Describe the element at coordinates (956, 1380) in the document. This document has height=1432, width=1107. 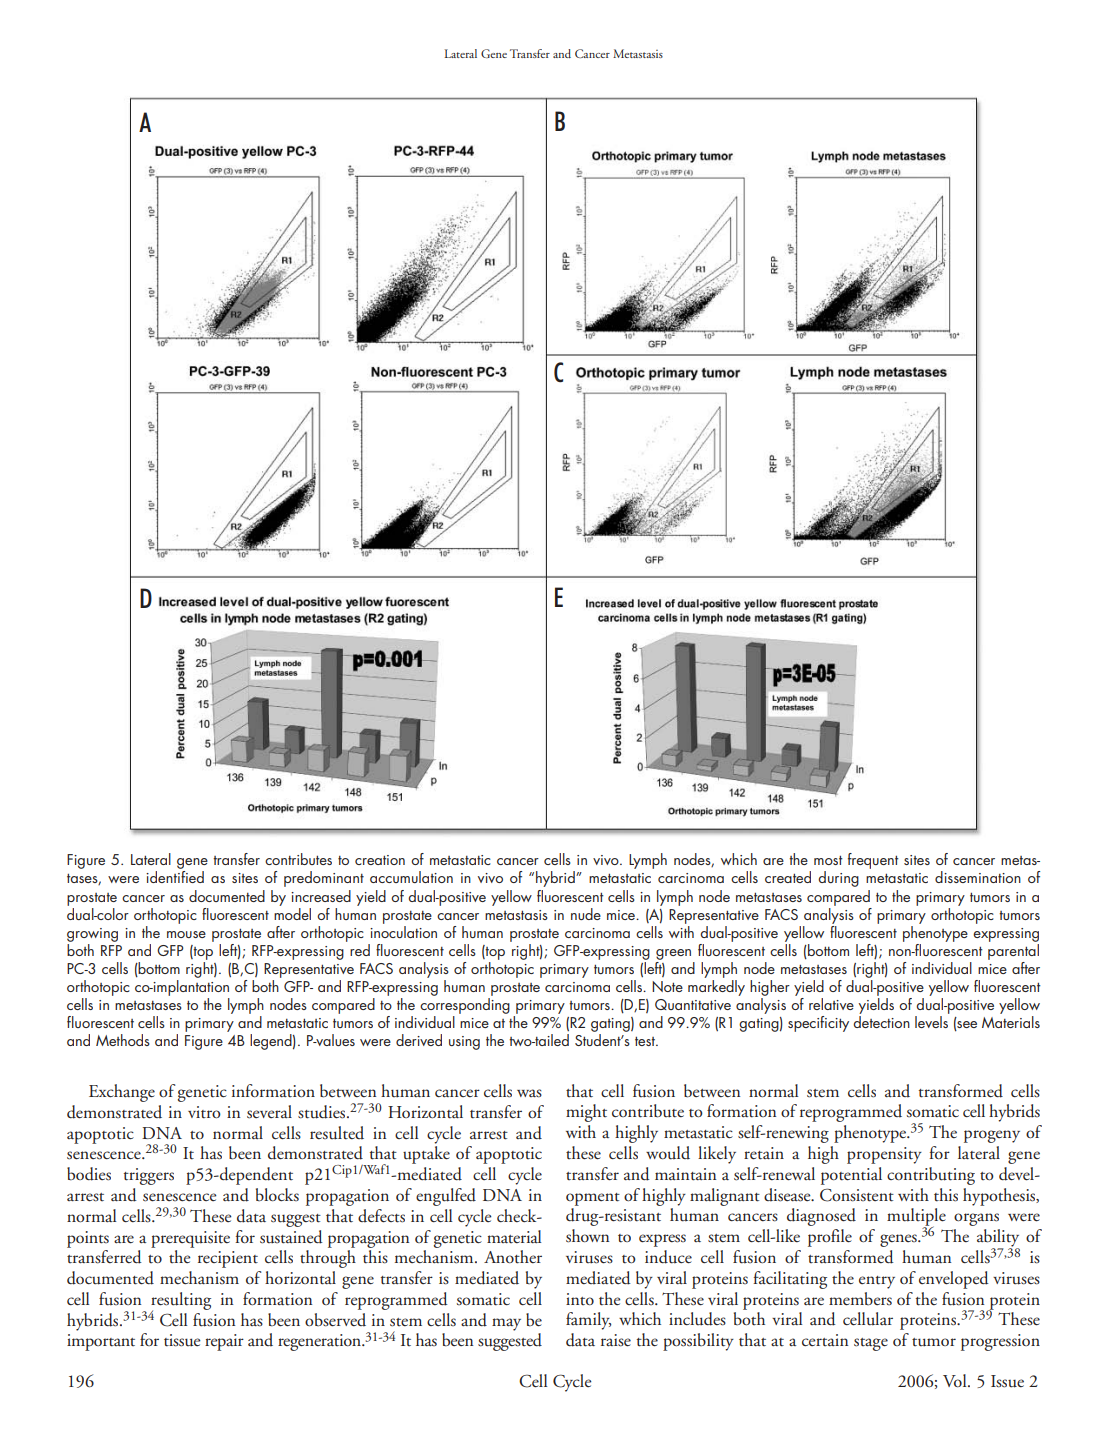
I see `Vol` at that location.
